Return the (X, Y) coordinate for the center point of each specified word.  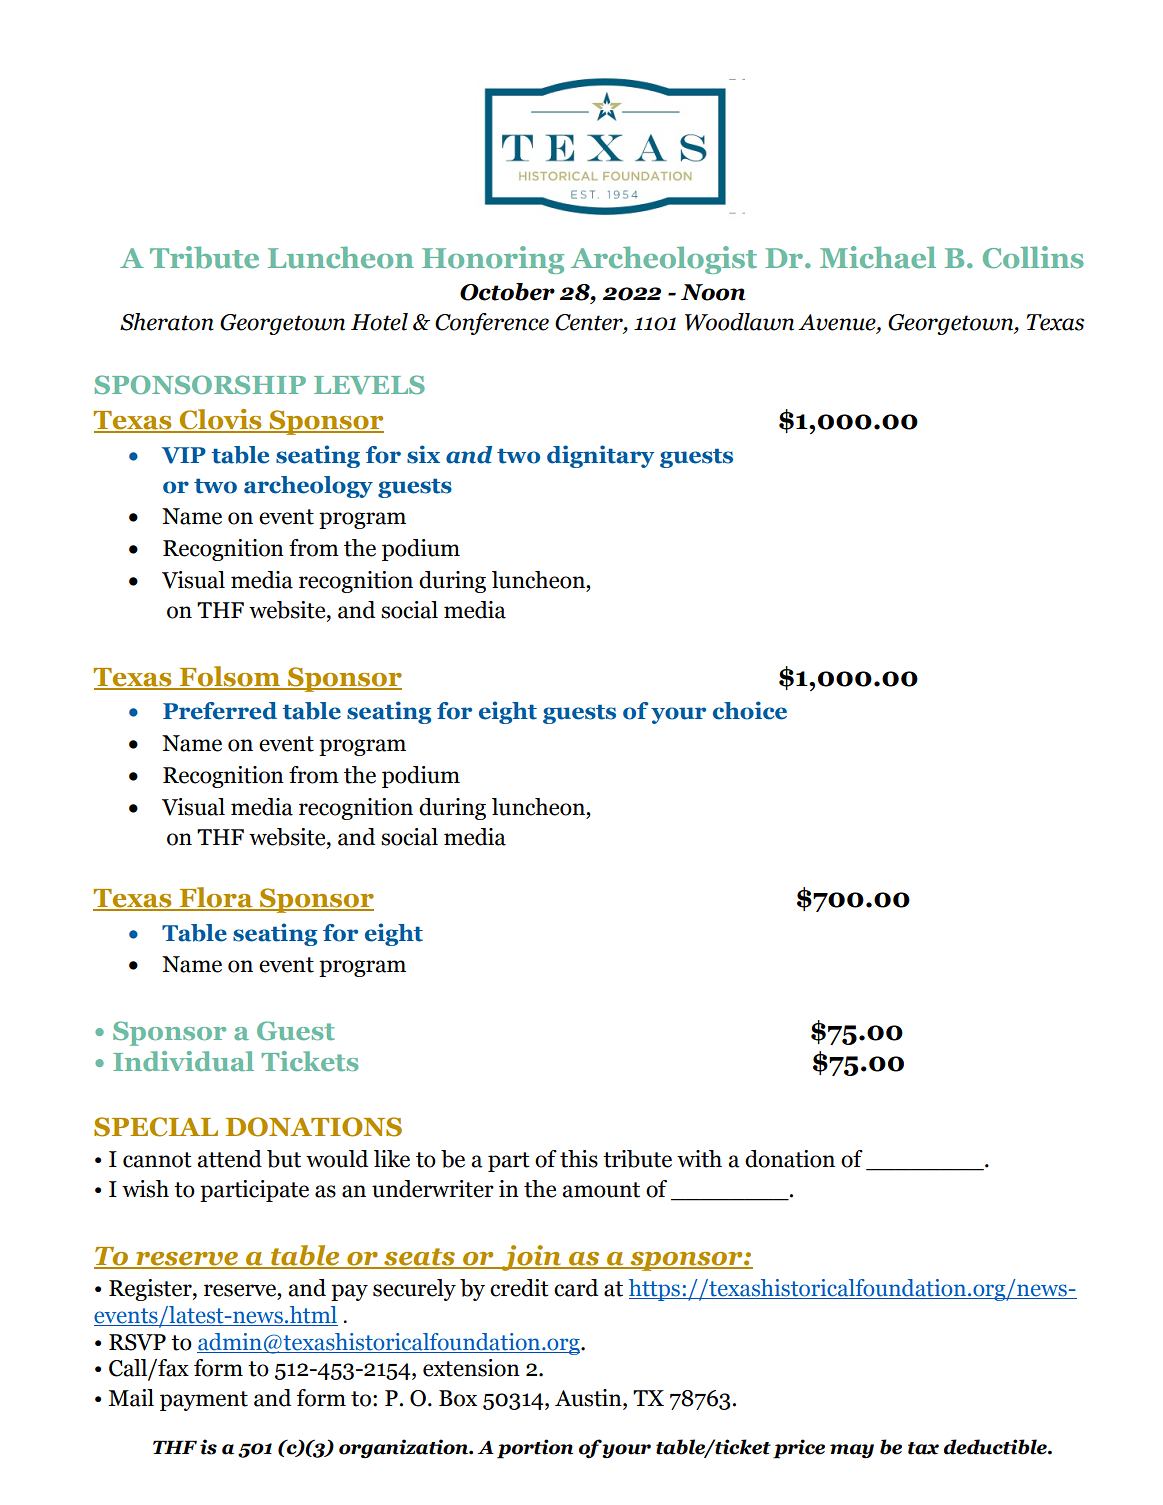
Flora (216, 898)
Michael (878, 257)
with (699, 1159)
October (507, 292)
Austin (589, 1398)
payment (204, 1401)
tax (923, 1448)
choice (750, 710)
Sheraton (167, 322)
